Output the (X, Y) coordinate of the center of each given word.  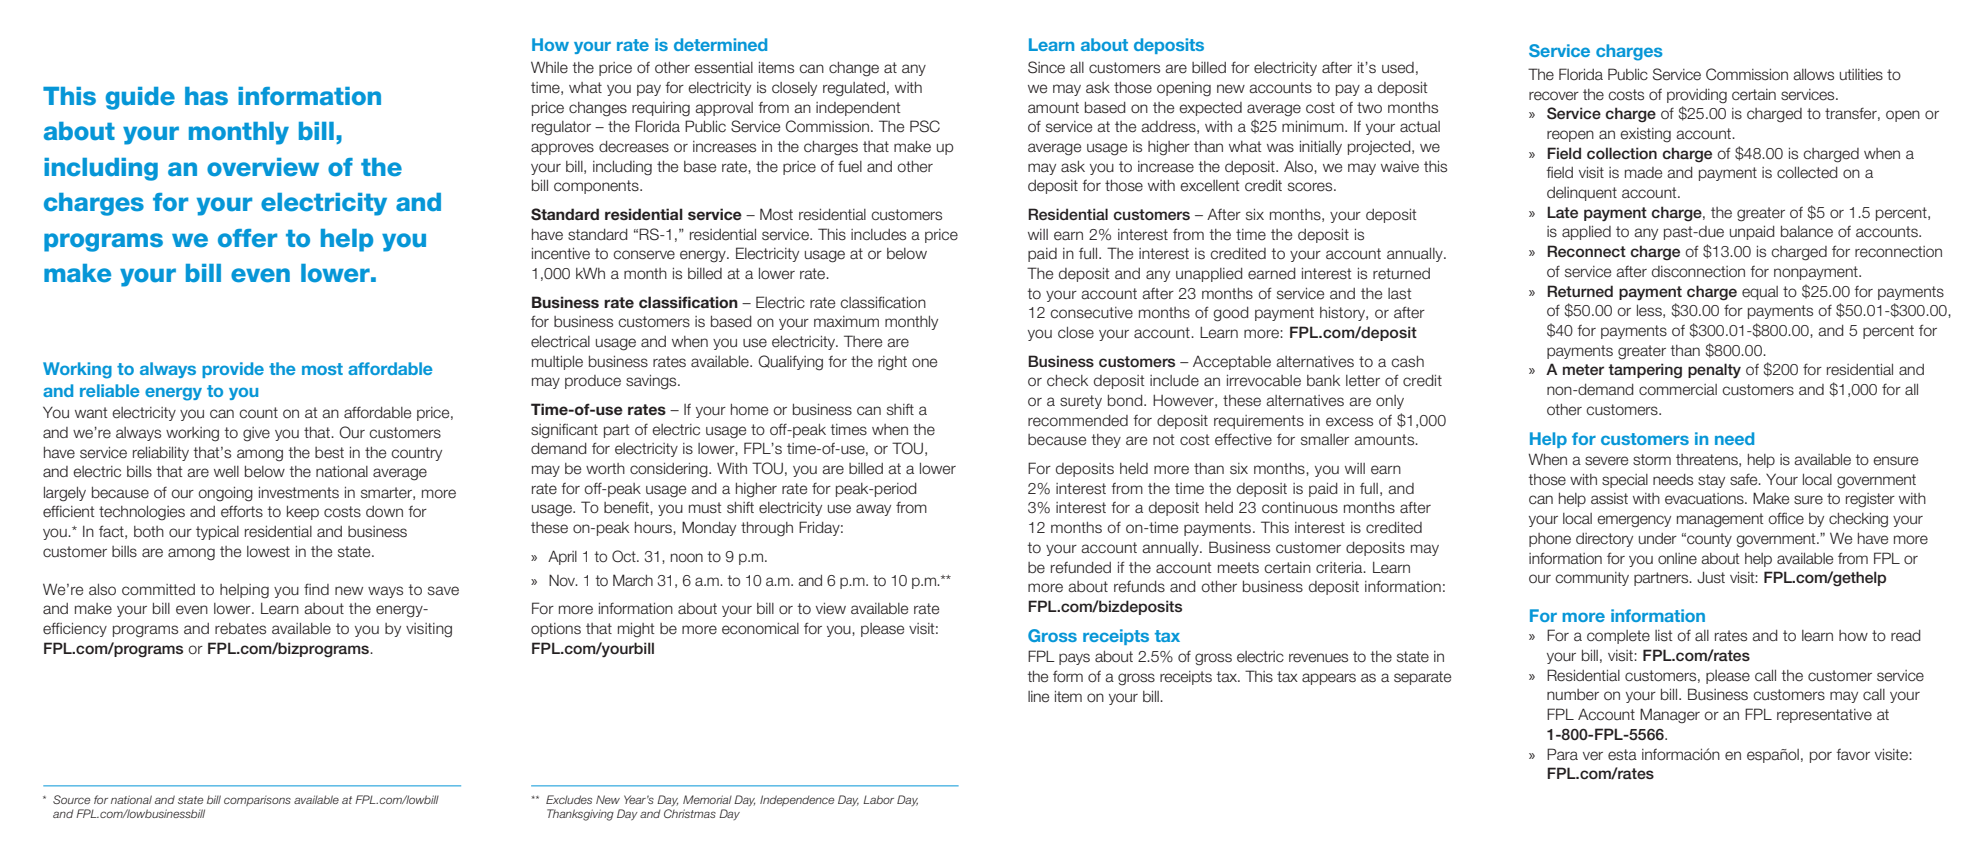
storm (1652, 460)
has (206, 96)
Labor (878, 799)
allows (1813, 75)
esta (1622, 755)
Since (1046, 67)
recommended (1078, 421)
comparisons (257, 801)
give (256, 434)
